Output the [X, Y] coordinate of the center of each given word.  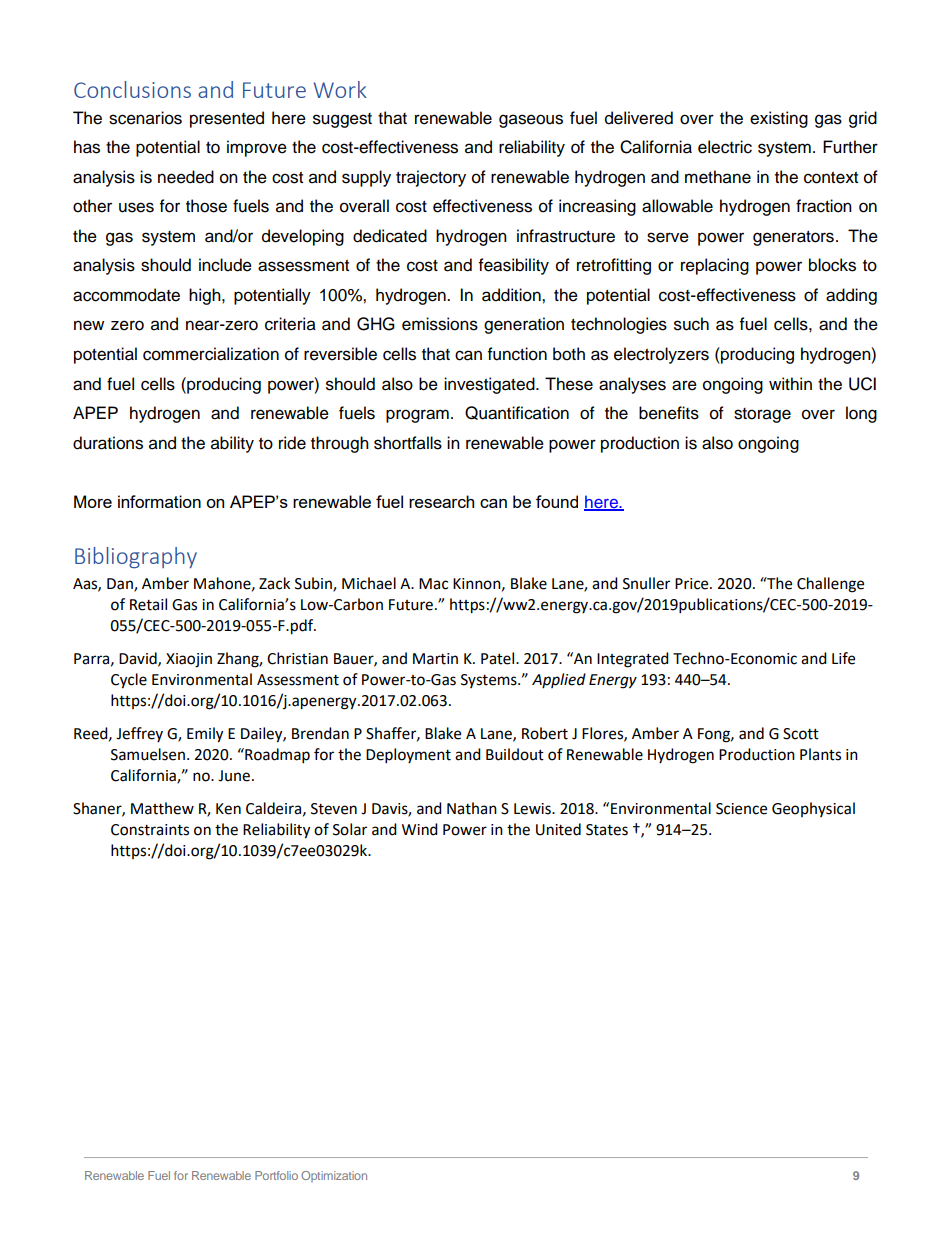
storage [762, 415]
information [159, 501]
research [441, 501]
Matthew [162, 808]
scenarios [145, 118]
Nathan [472, 808]
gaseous [531, 121]
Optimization [334, 1176]
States [607, 830]
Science [741, 809]
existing [779, 119]
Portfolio [276, 1175]
